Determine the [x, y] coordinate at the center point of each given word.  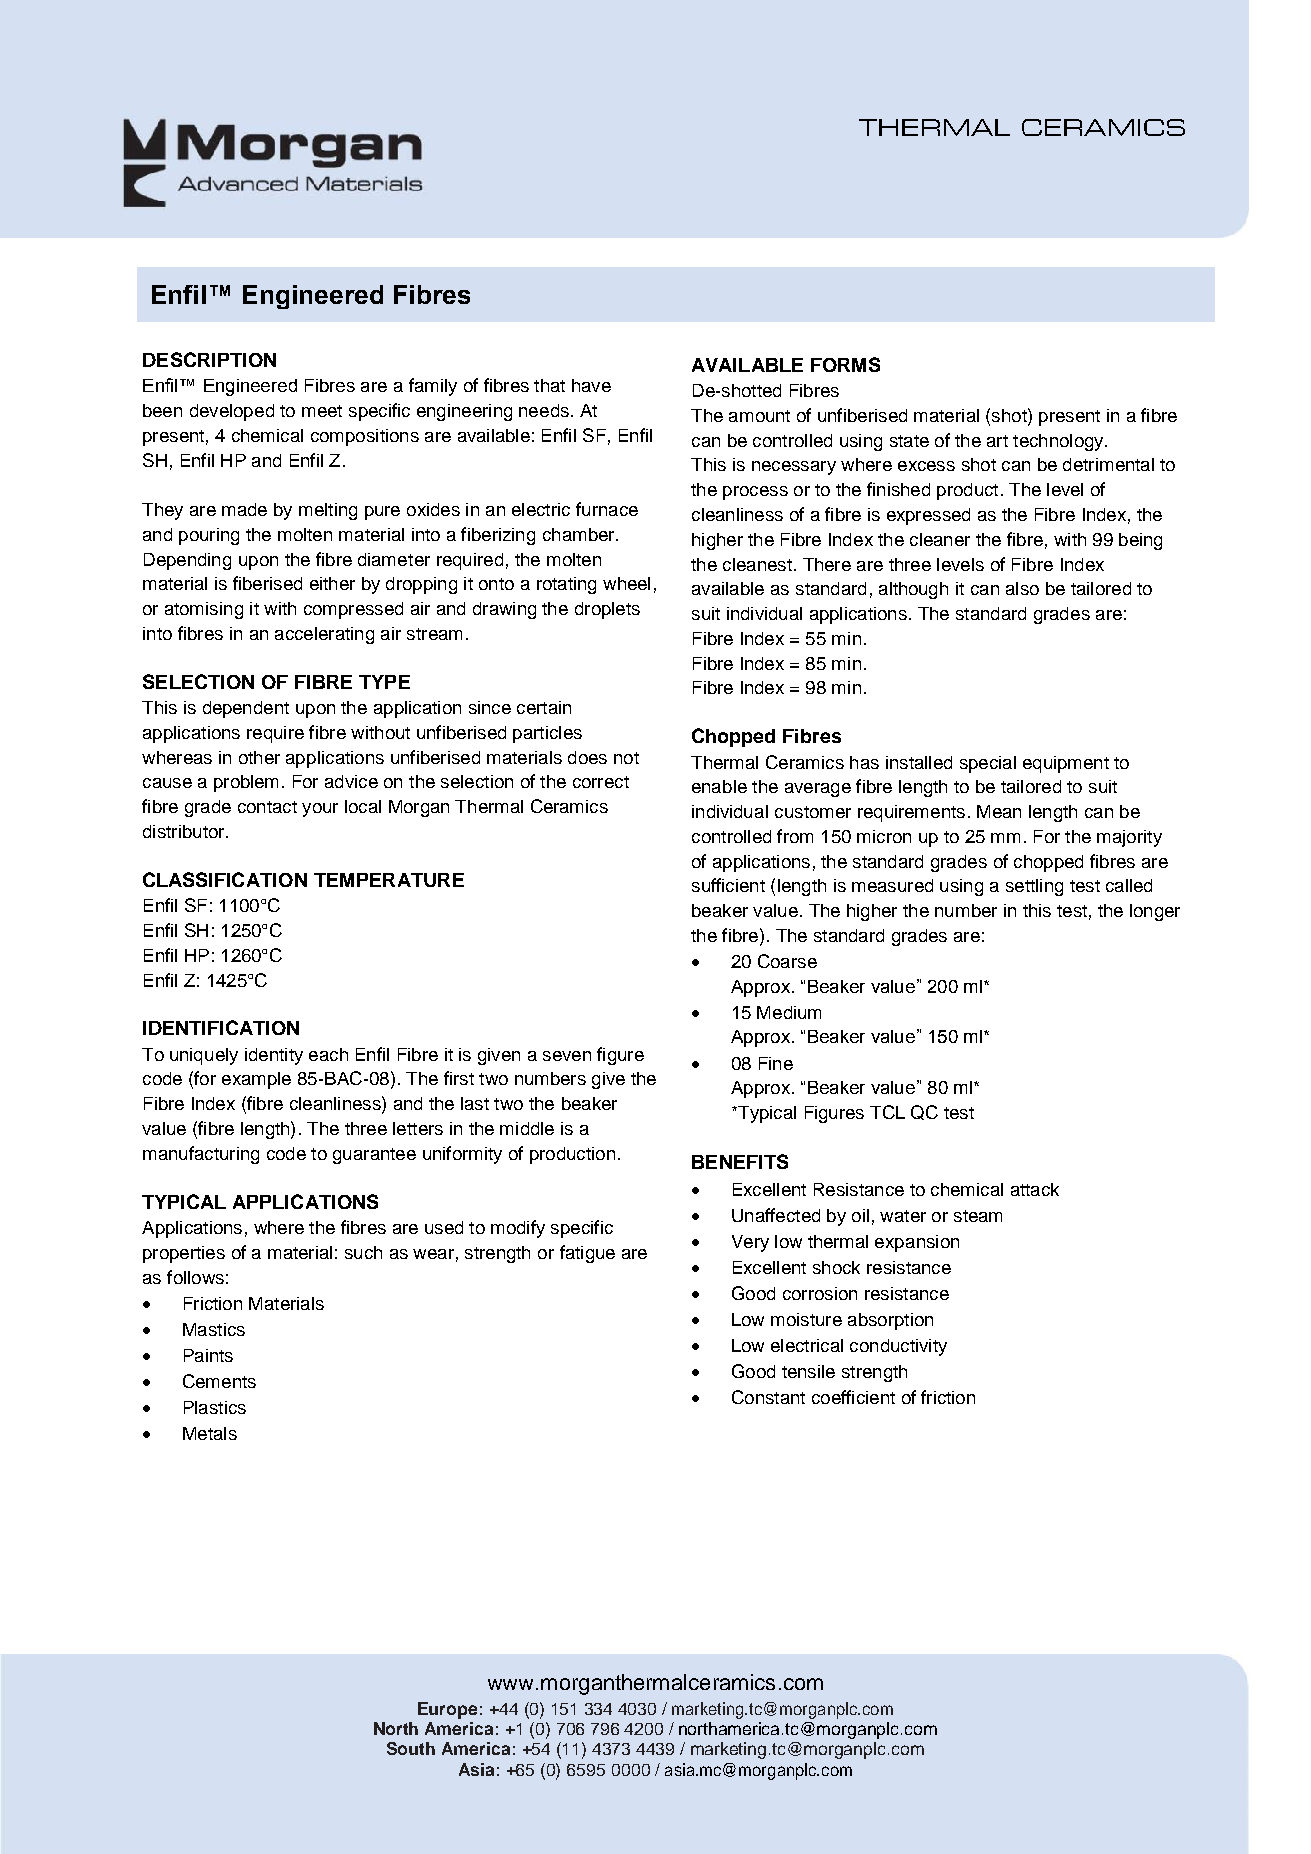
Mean [999, 811]
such [363, 1252]
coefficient [853, 1397]
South [411, 1748]
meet [322, 411]
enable [719, 786]
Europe [447, 1710]
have [591, 385]
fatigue [587, 1254]
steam [978, 1216]
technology [1059, 442]
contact [267, 807]
